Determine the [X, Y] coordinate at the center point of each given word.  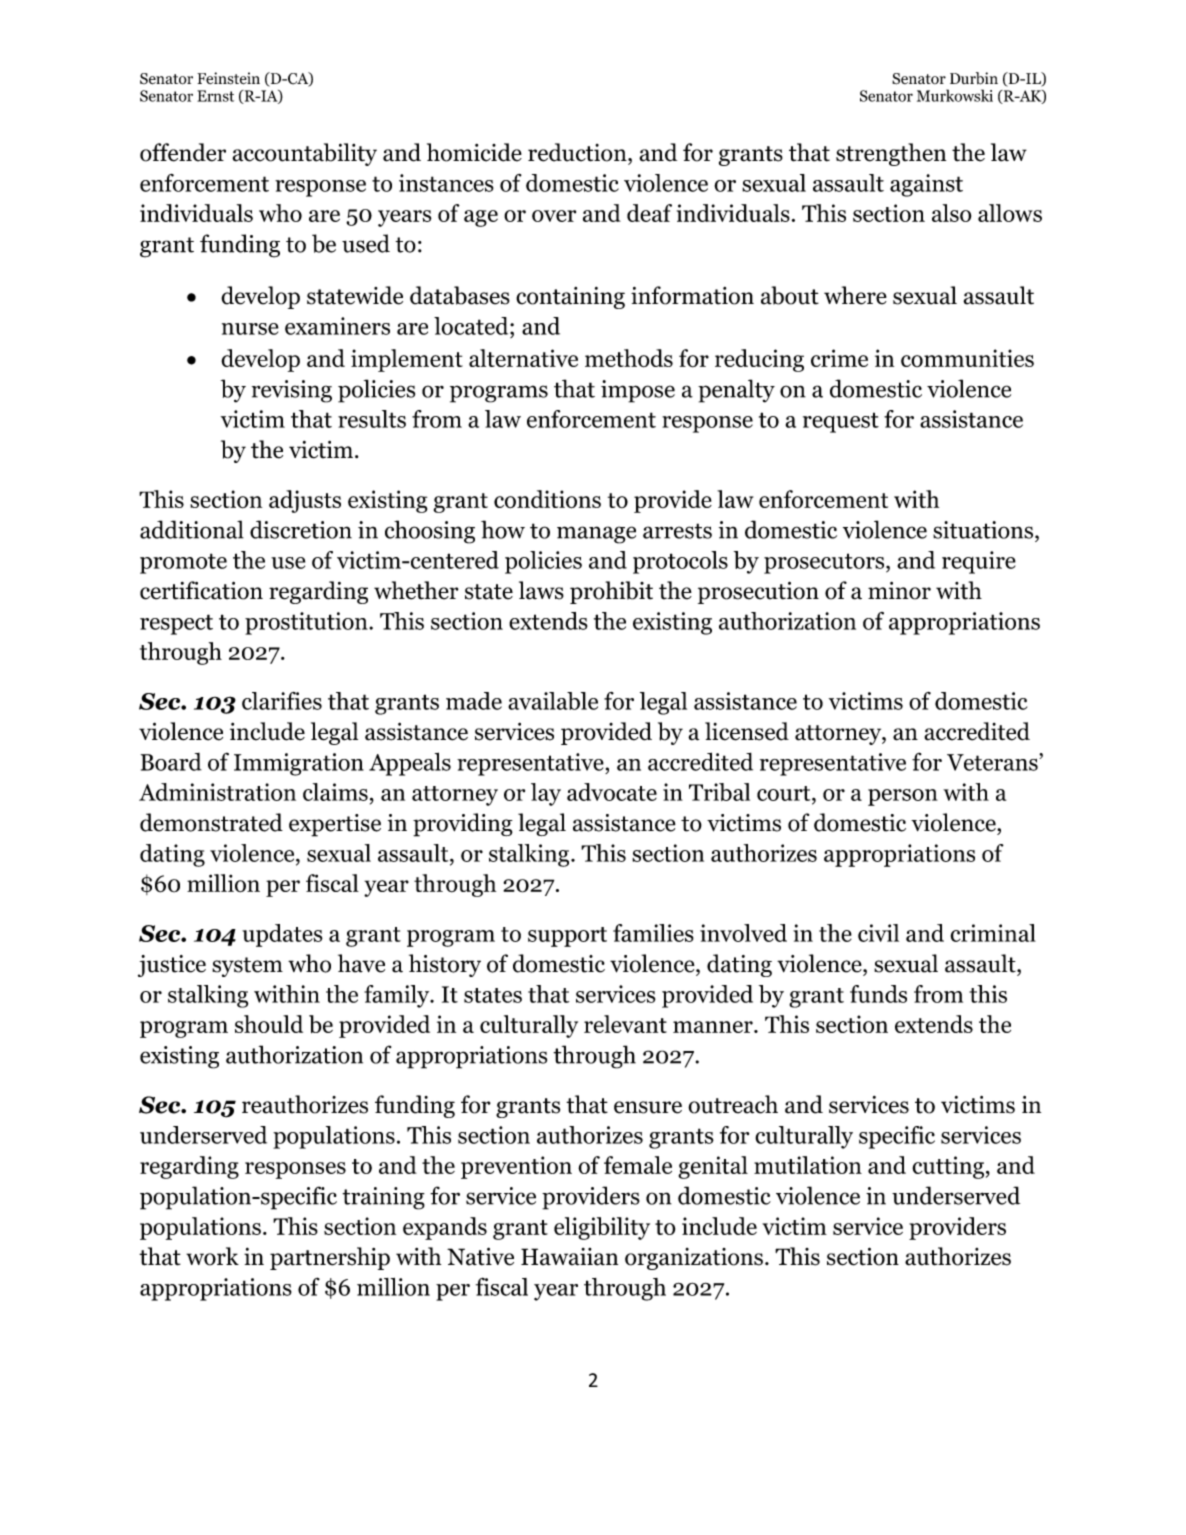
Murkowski [955, 95]
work [212, 1256]
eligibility [602, 1228]
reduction [578, 152]
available [553, 701]
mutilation [808, 1165]
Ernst [215, 96]
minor [899, 591]
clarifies [282, 701]
